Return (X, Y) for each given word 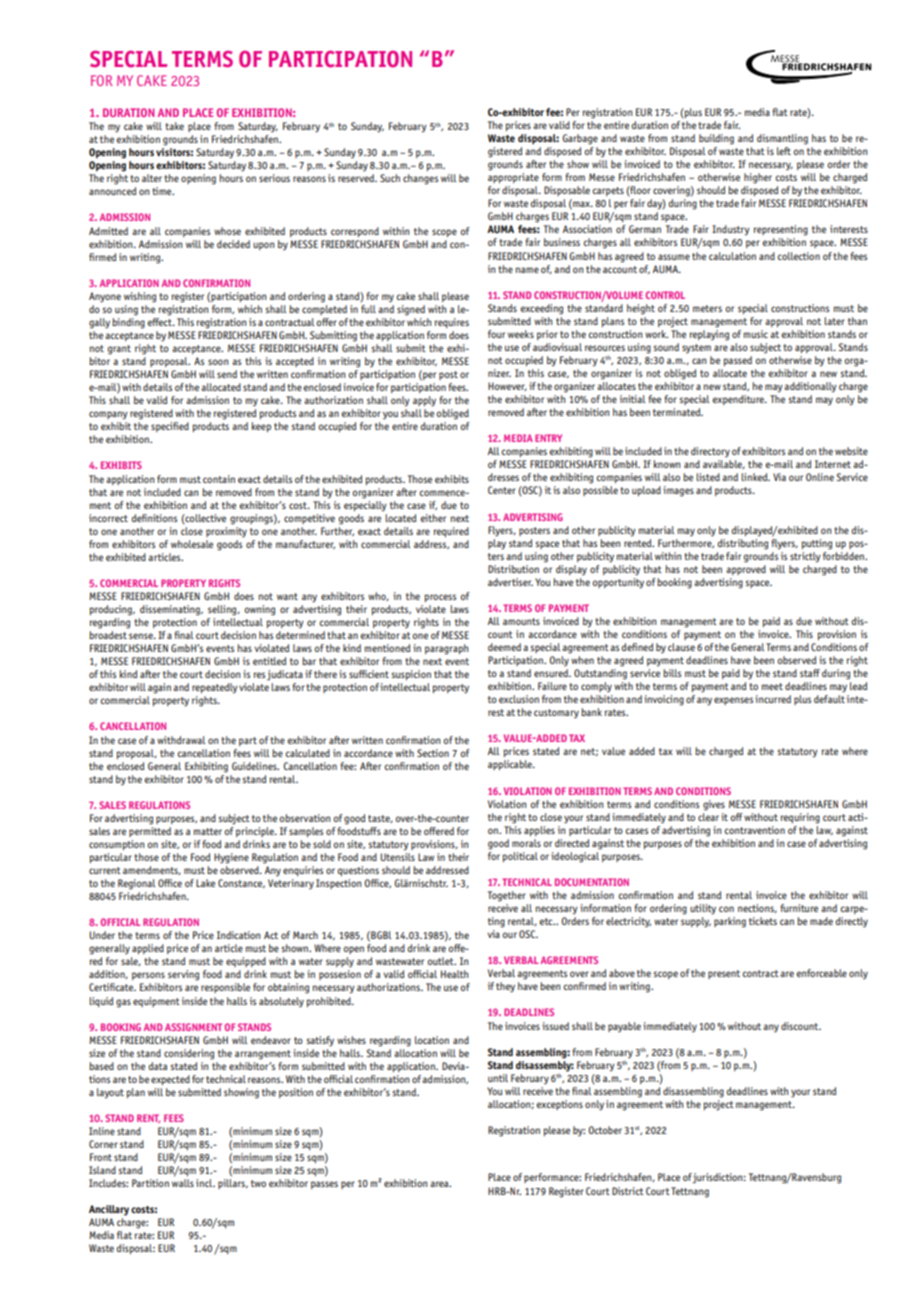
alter (152, 178)
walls (183, 1183)
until (498, 1078)
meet (772, 686)
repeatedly (215, 688)
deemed (504, 647)
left (784, 151)
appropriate (513, 178)
